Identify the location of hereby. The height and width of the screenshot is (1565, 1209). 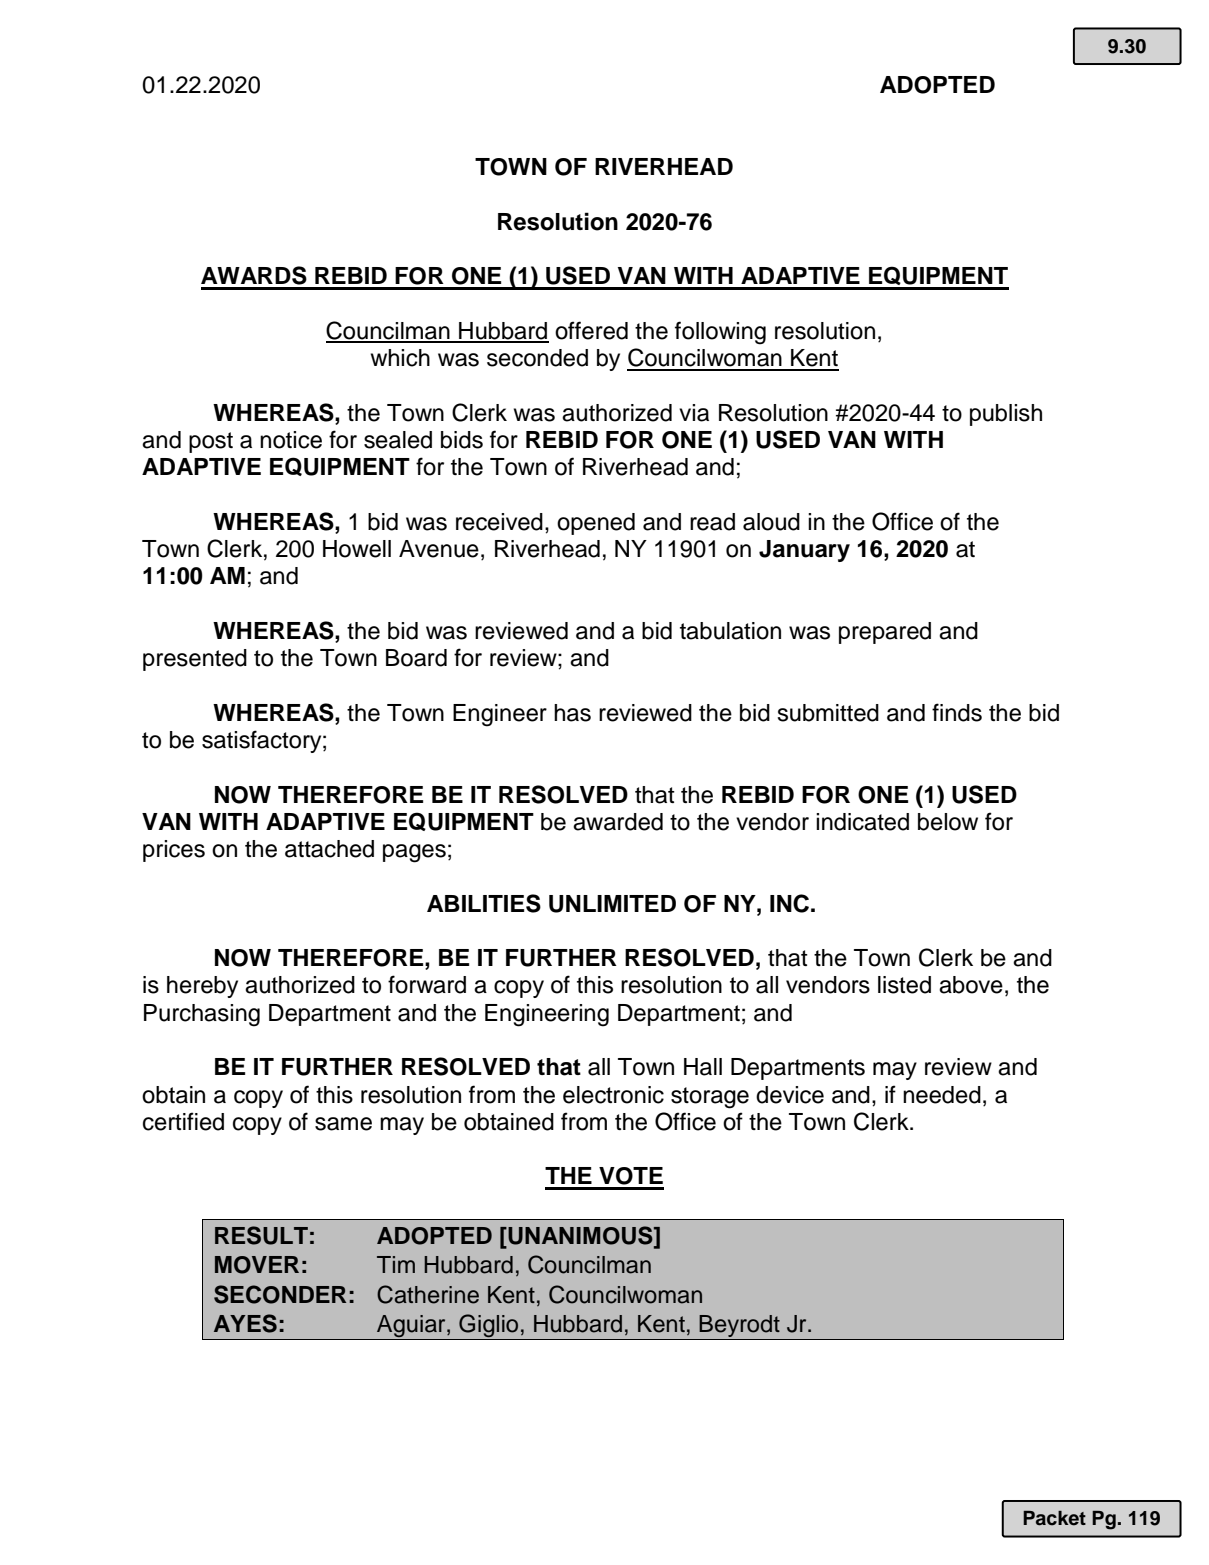
(202, 987).
